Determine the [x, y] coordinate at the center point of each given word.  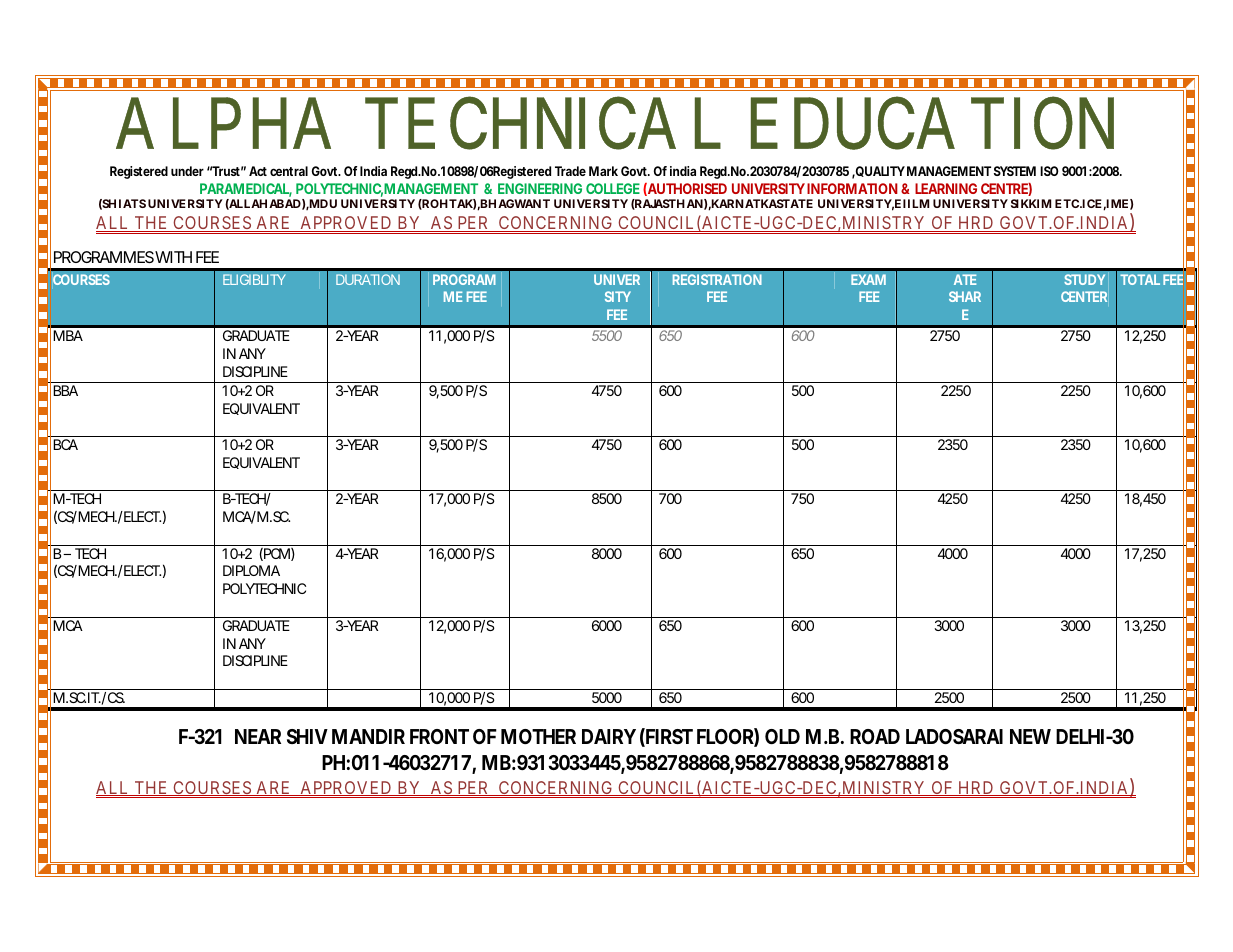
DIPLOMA [251, 570]
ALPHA [223, 123]
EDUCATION [932, 123]
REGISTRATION [717, 279]
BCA [65, 444]
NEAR [258, 736]
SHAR [965, 296]
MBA [68, 335]
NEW [1030, 736]
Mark [603, 171]
